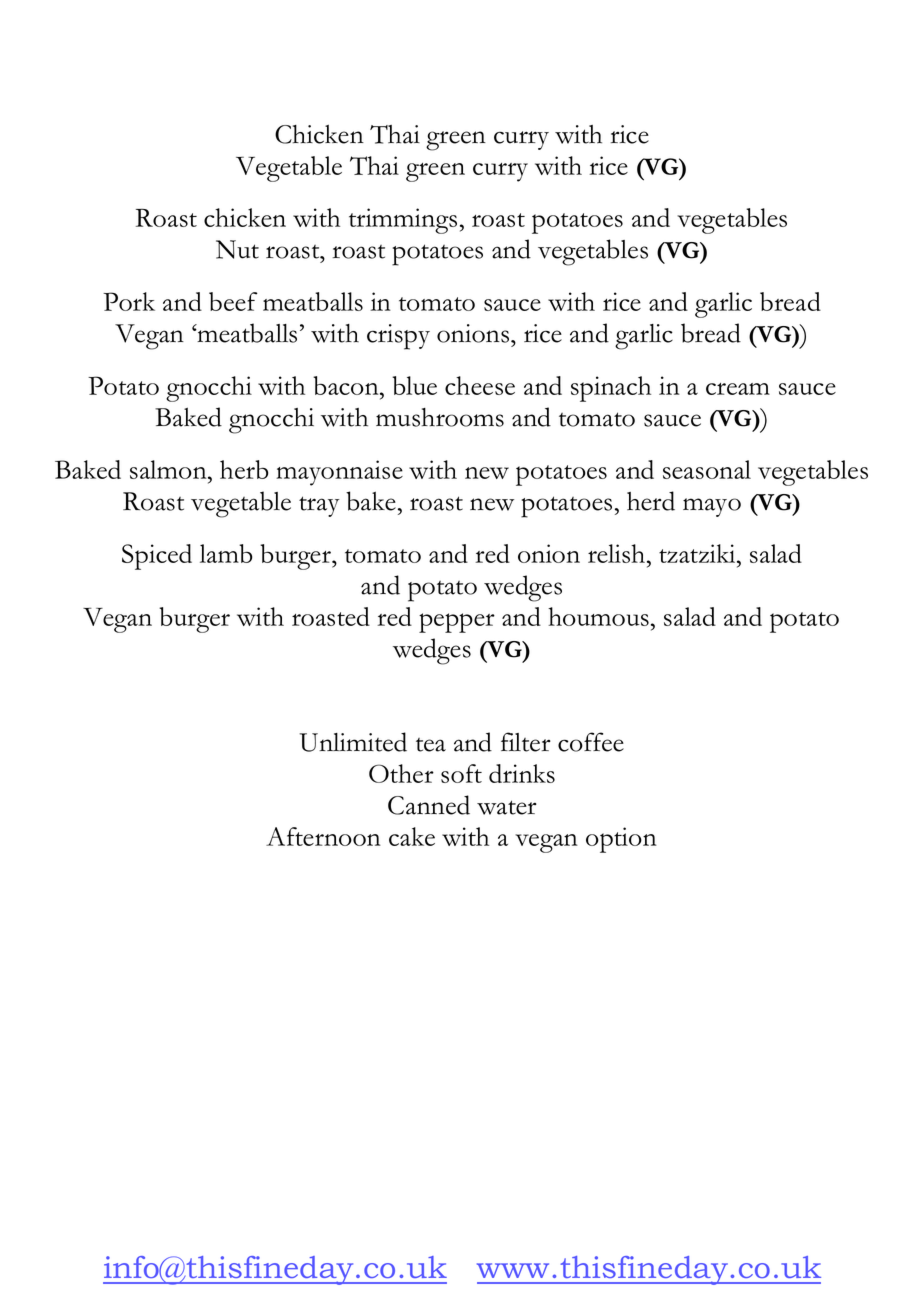 Image resolution: width=924 pixels, height=1308 pixels. Describe the element at coordinates (237, 249) in the page. I see `Nut` at that location.
